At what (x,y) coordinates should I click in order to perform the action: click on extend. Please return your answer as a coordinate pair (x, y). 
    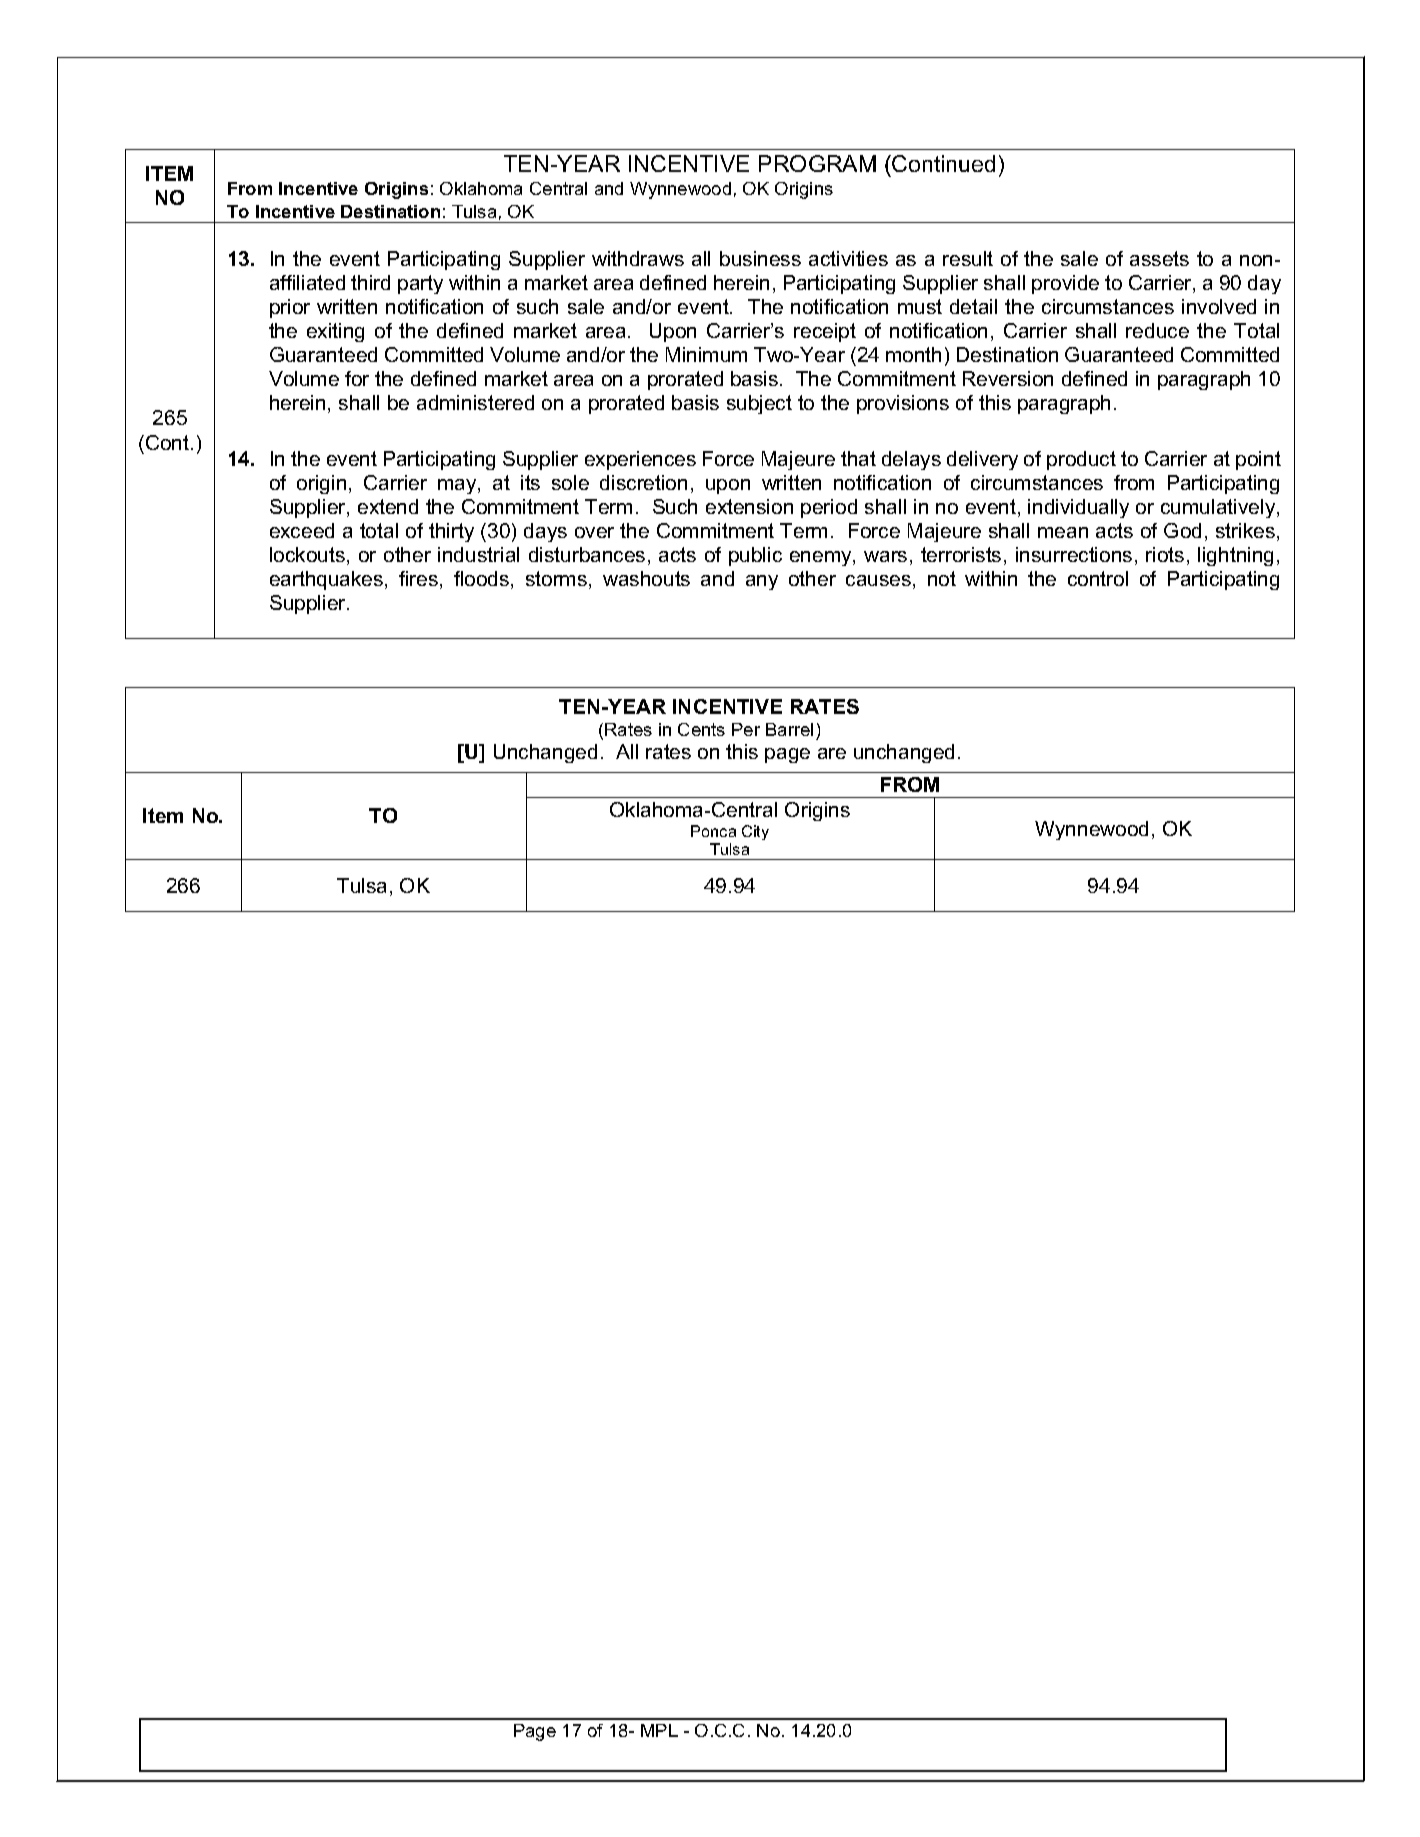
    Looking at the image, I should click on (388, 506).
